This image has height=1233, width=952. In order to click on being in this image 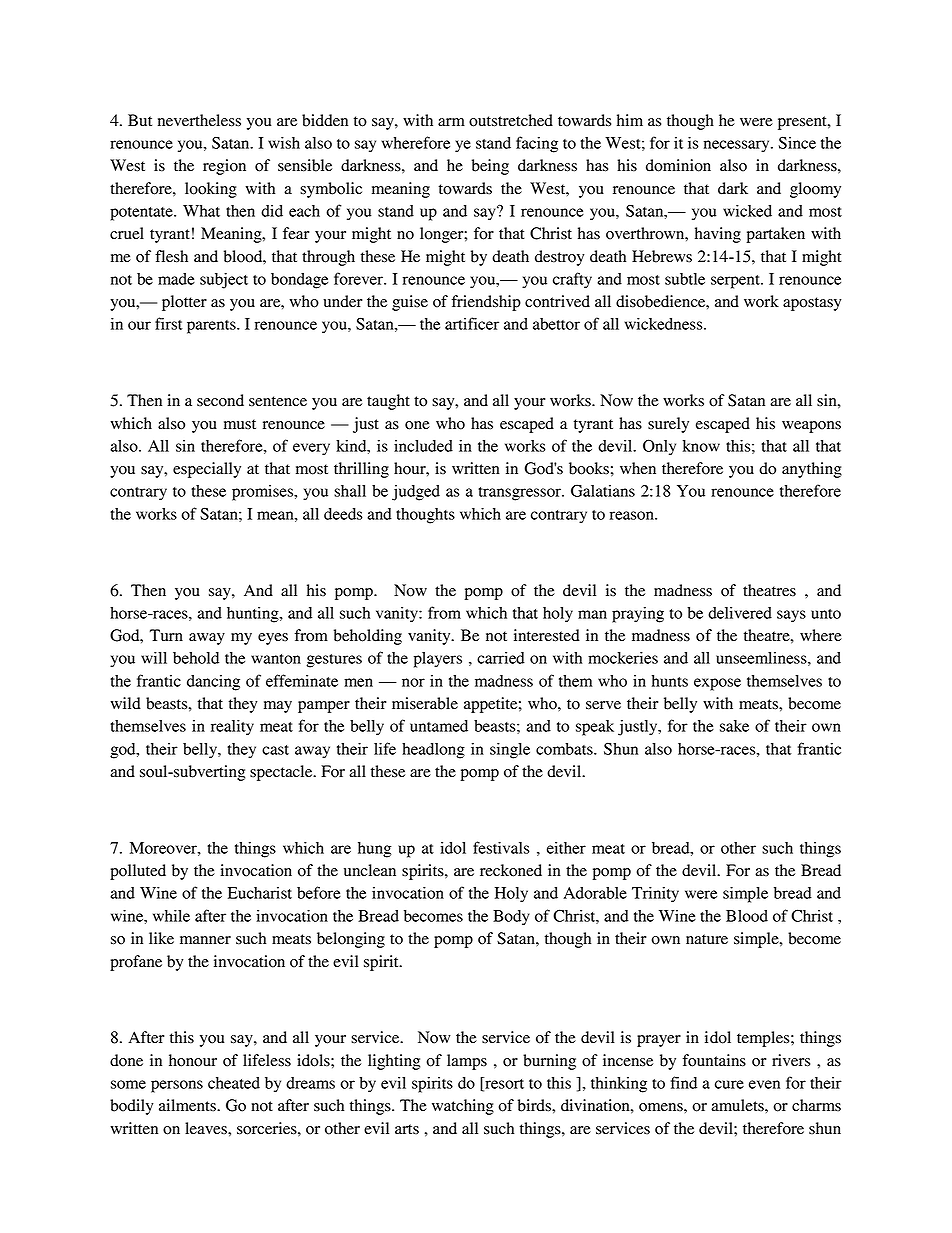, I will do `click(490, 167)`.
